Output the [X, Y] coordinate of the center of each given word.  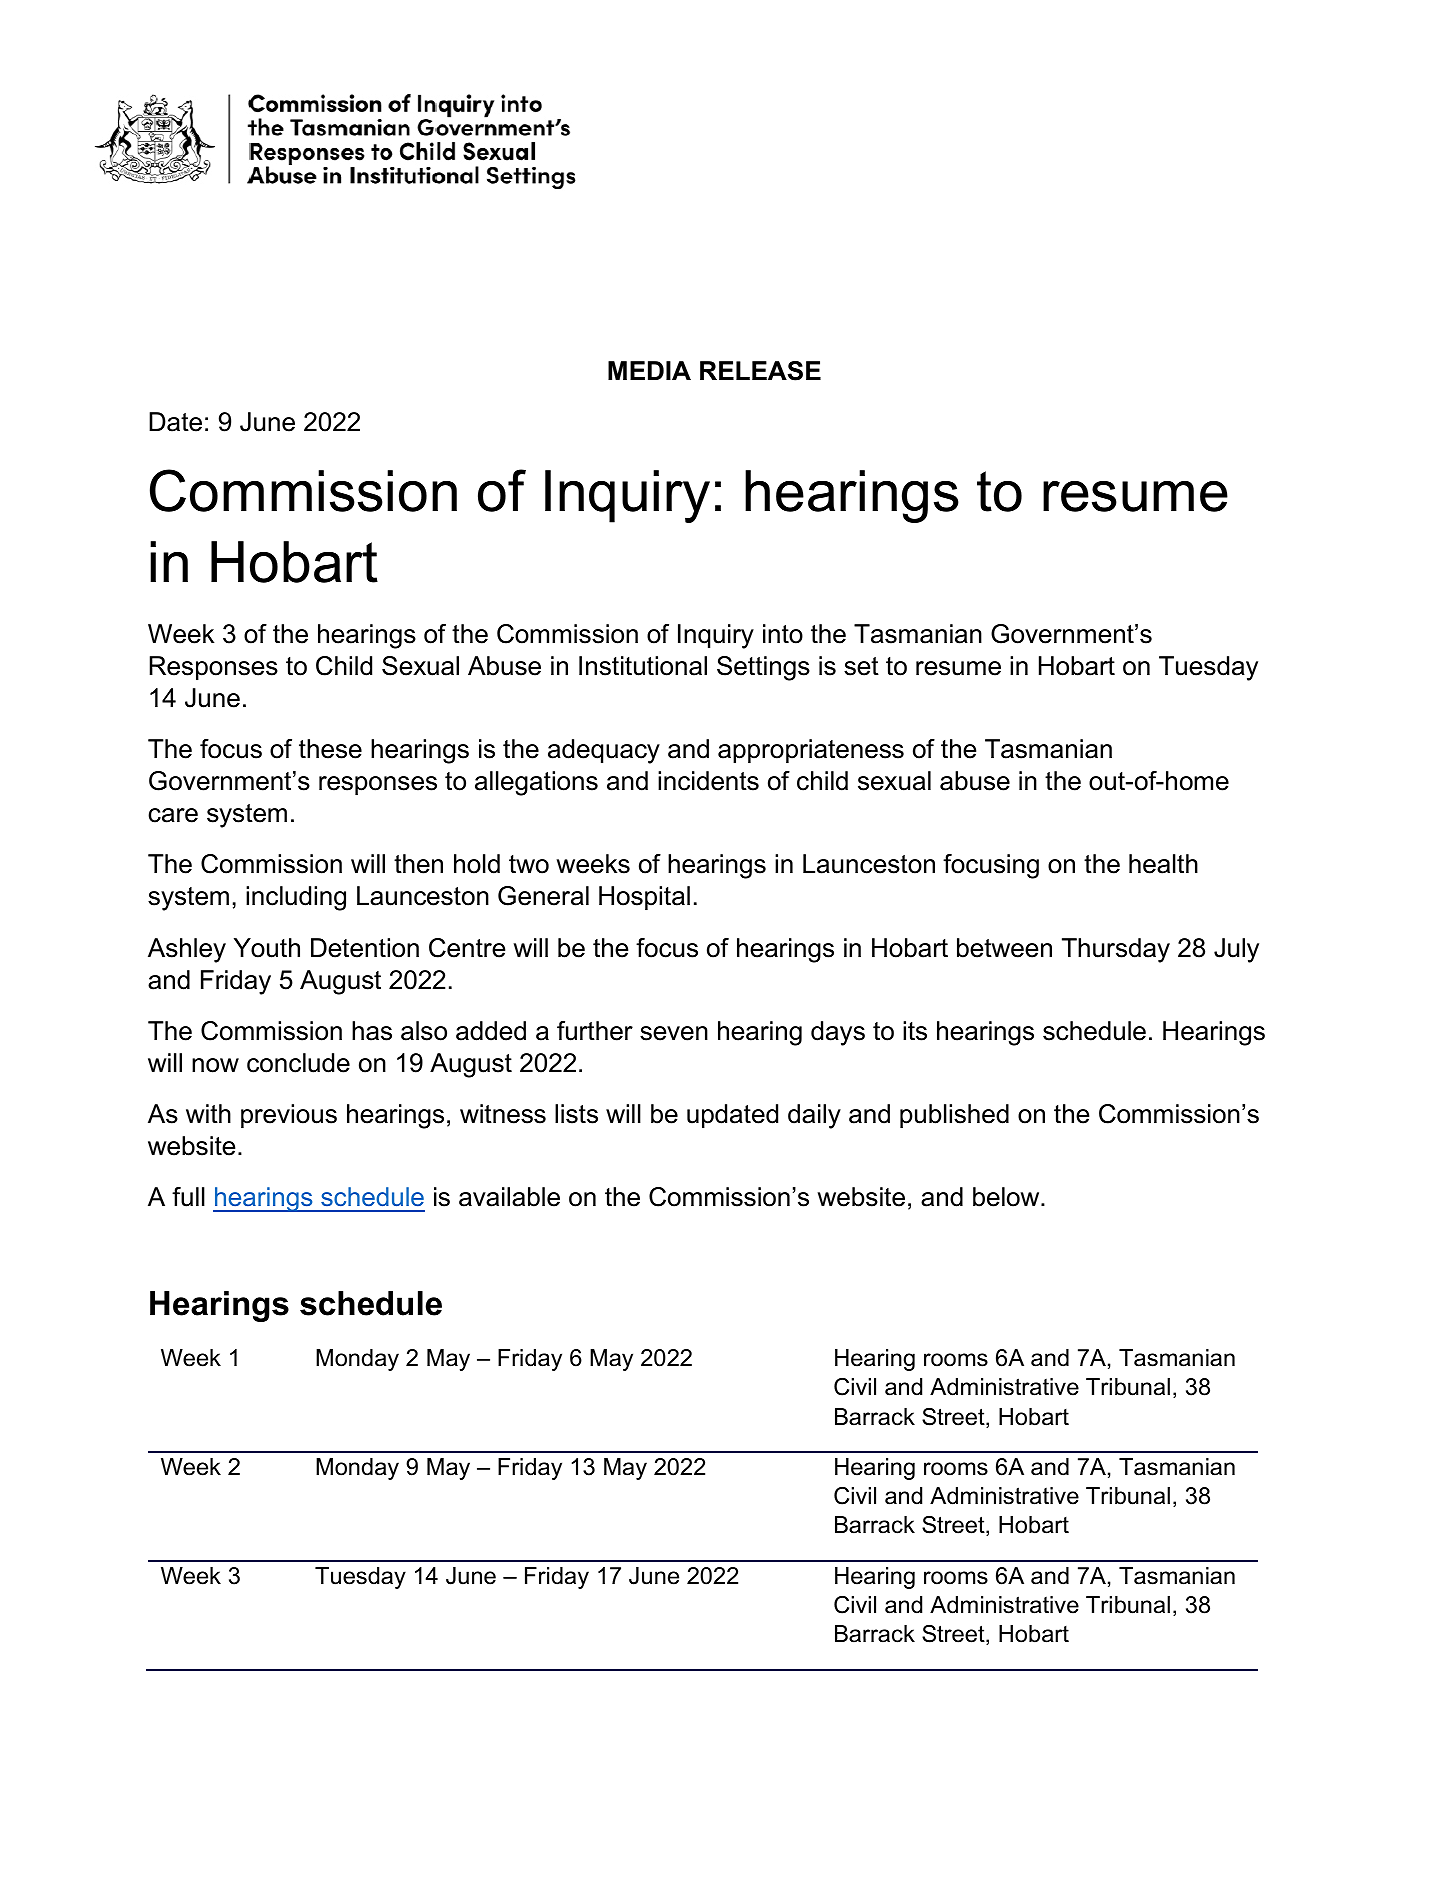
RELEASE [760, 371]
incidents [708, 781]
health [1163, 864]
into [783, 634]
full [188, 1197]
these [330, 749]
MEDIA [649, 370]
